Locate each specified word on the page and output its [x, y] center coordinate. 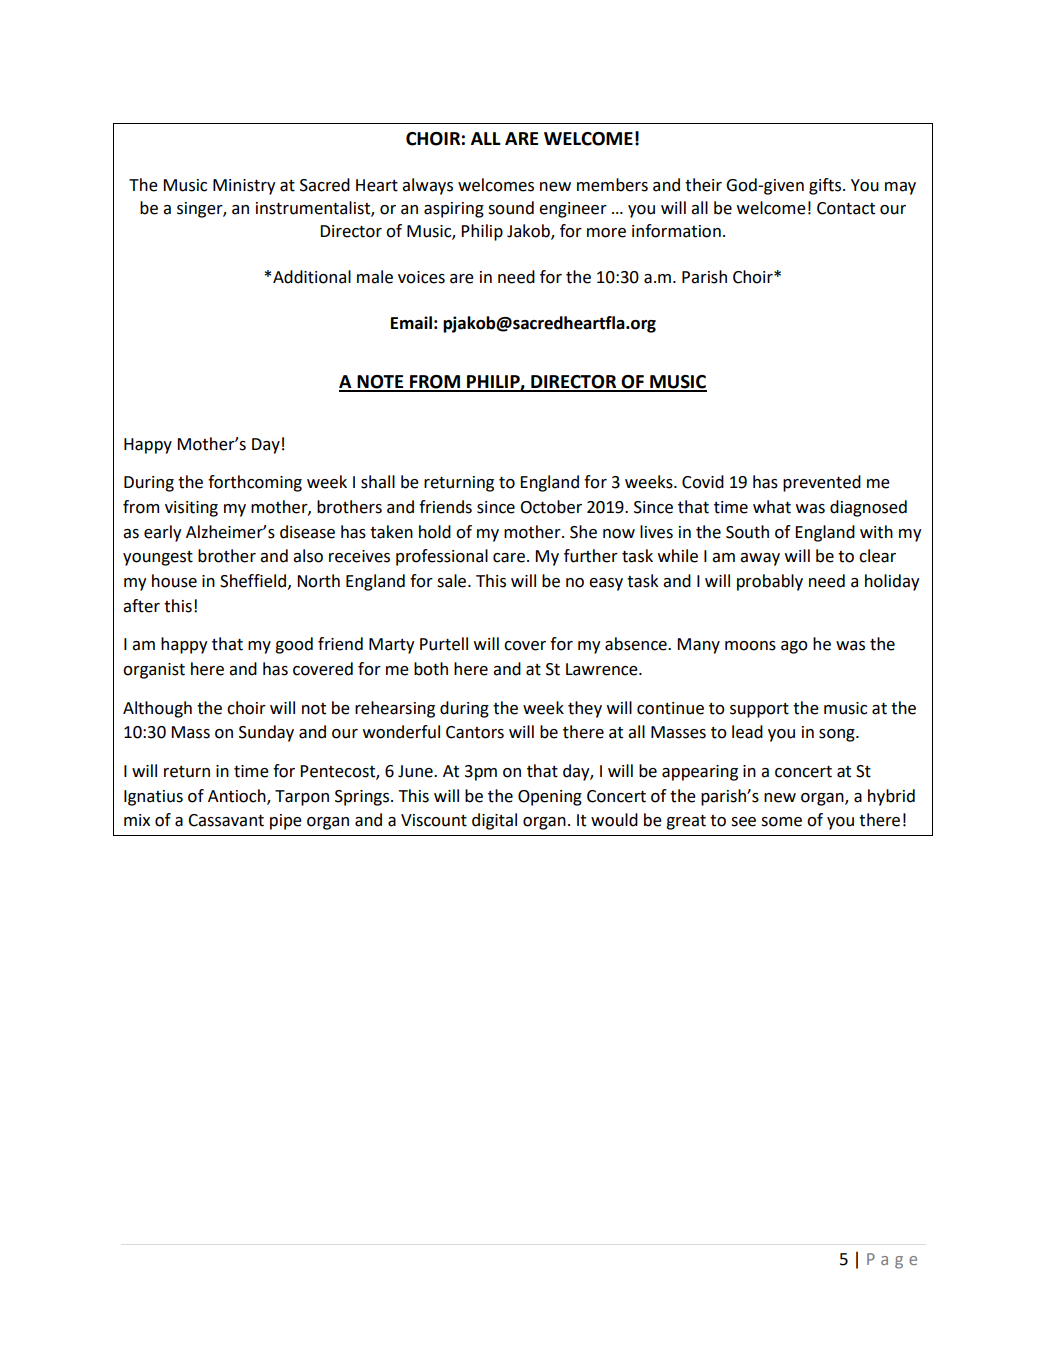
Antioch [238, 796]
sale [453, 581]
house [174, 581]
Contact [846, 208]
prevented [822, 483]
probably [770, 582]
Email [411, 323]
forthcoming [255, 483]
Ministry [244, 187]
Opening [550, 798]
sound [511, 208]
